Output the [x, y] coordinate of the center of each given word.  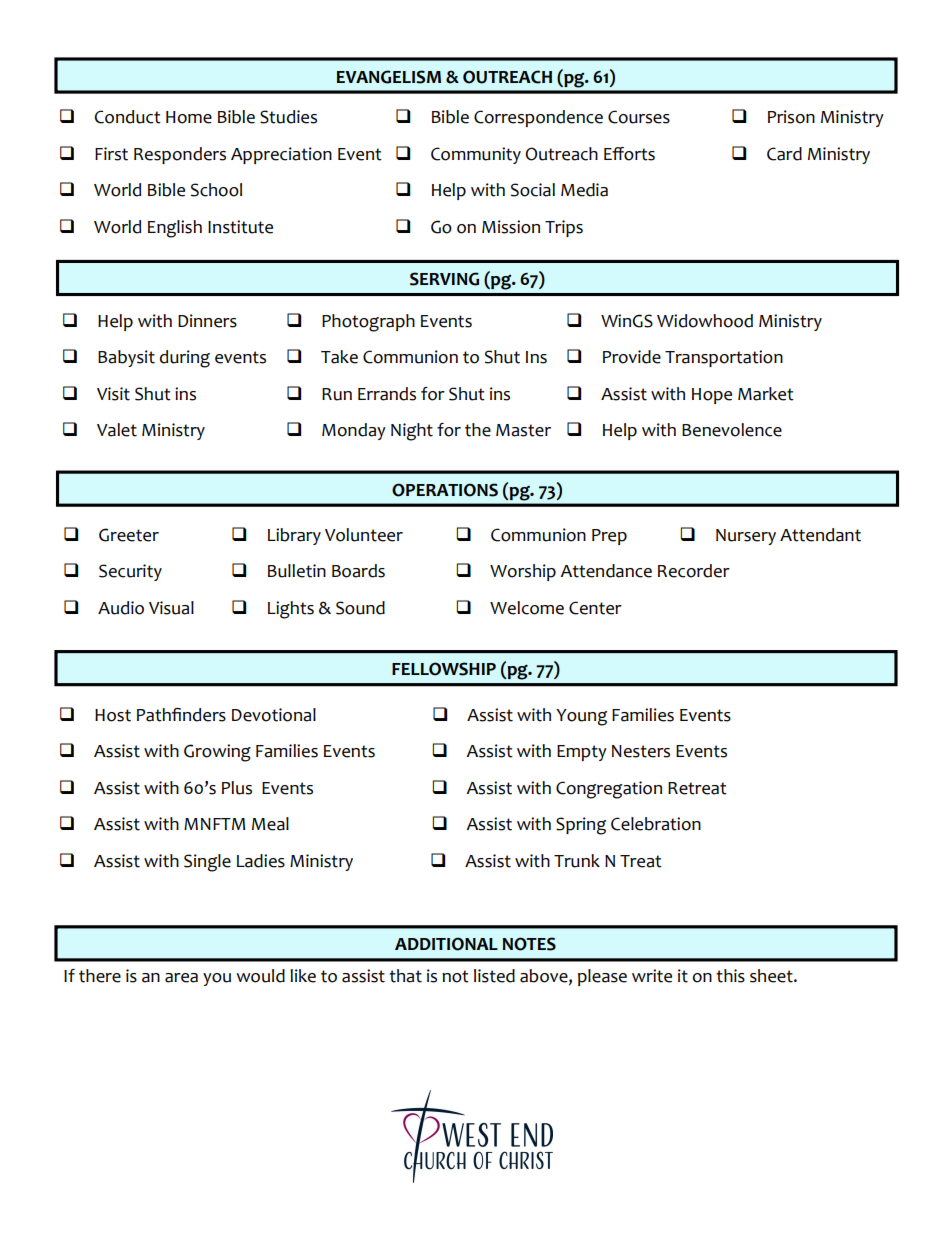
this [730, 976]
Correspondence [538, 118]
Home [189, 117]
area [181, 978]
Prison [791, 117]
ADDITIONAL [446, 944]
